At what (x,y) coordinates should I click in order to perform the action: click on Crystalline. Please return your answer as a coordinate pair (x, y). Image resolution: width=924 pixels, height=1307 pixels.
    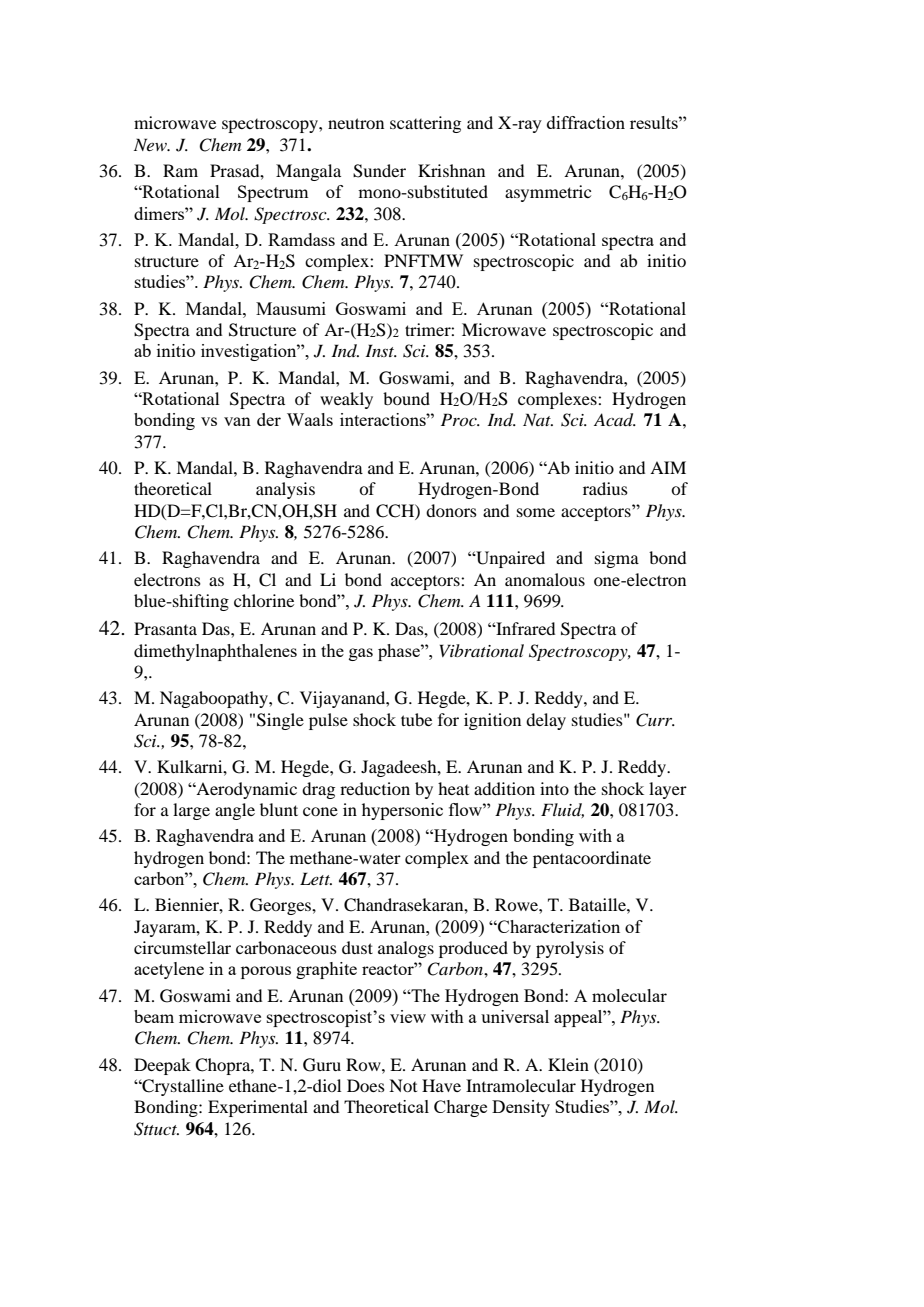
    Looking at the image, I should click on (182, 1087).
